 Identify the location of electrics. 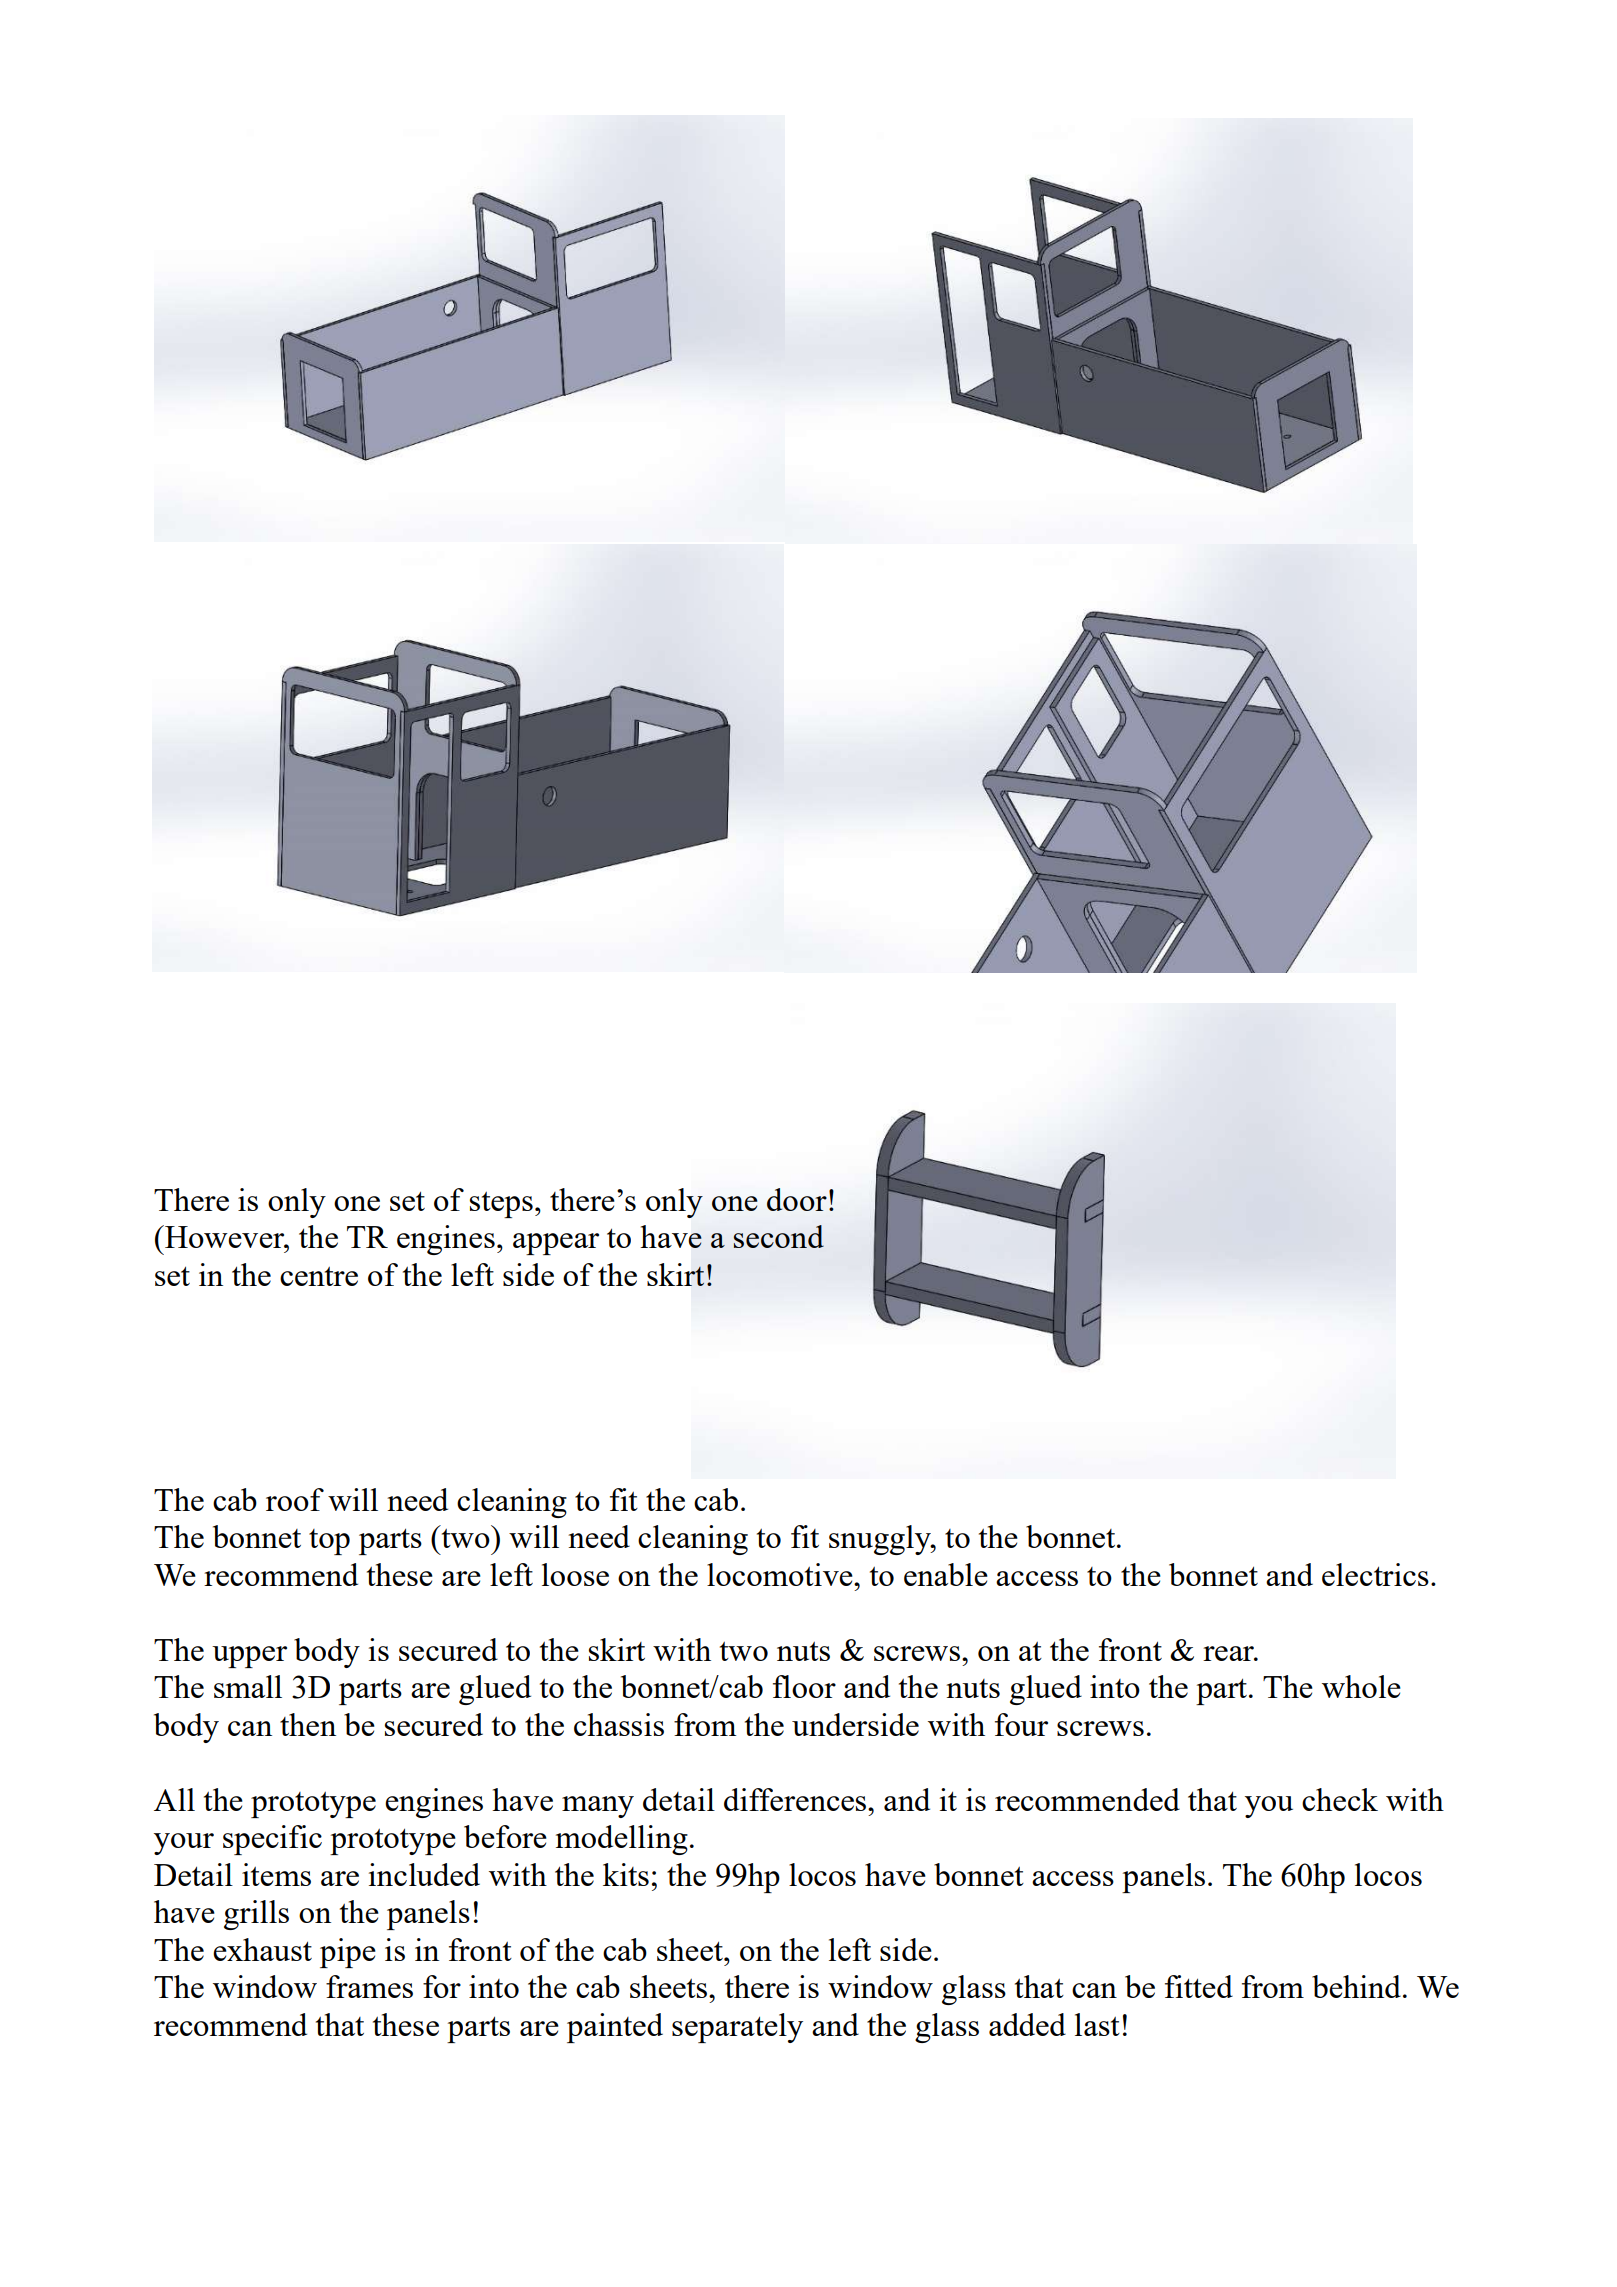
(1375, 1574).
